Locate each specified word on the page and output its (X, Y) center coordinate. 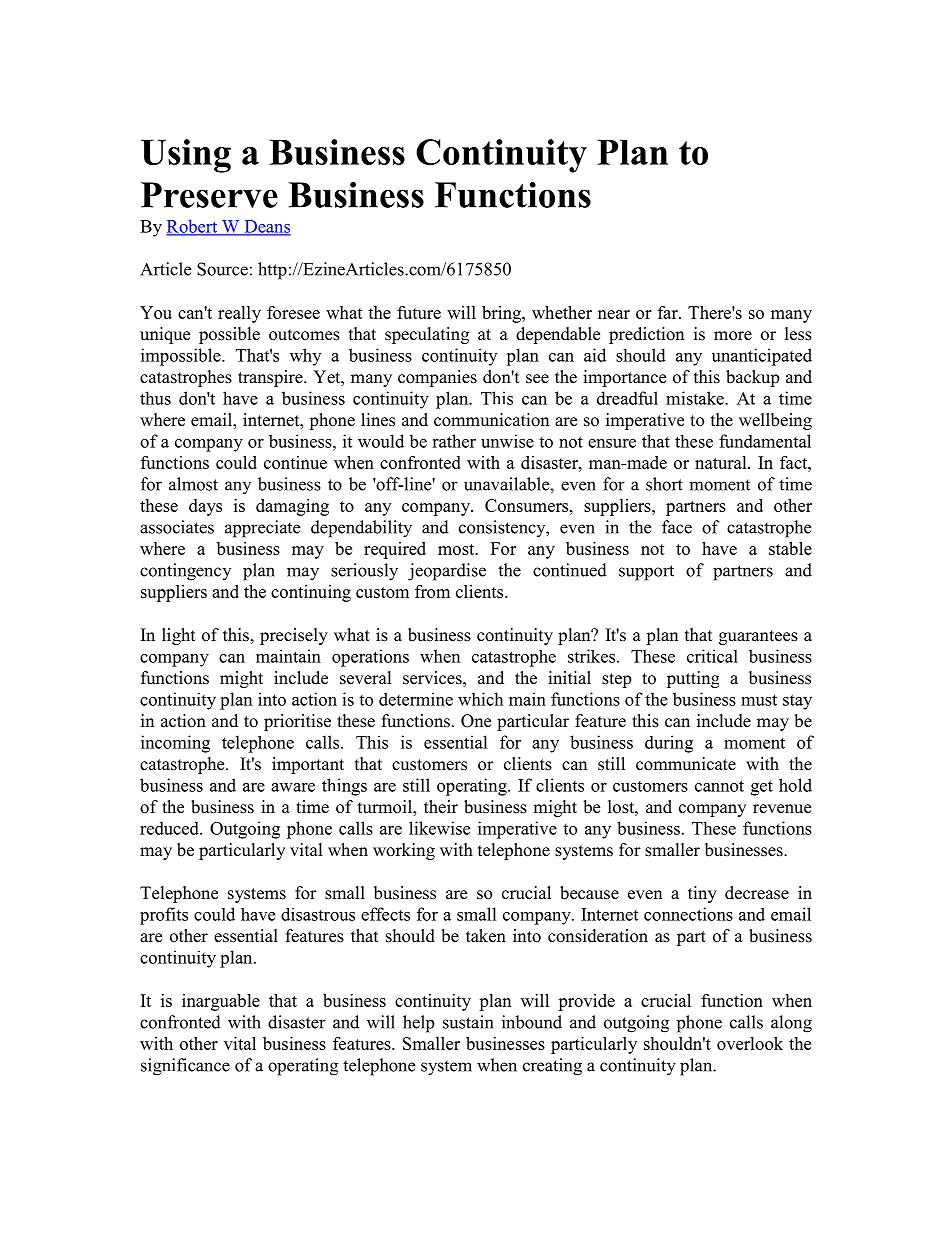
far (669, 312)
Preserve (209, 195)
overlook (750, 1043)
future (419, 312)
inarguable (221, 1002)
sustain (468, 1022)
